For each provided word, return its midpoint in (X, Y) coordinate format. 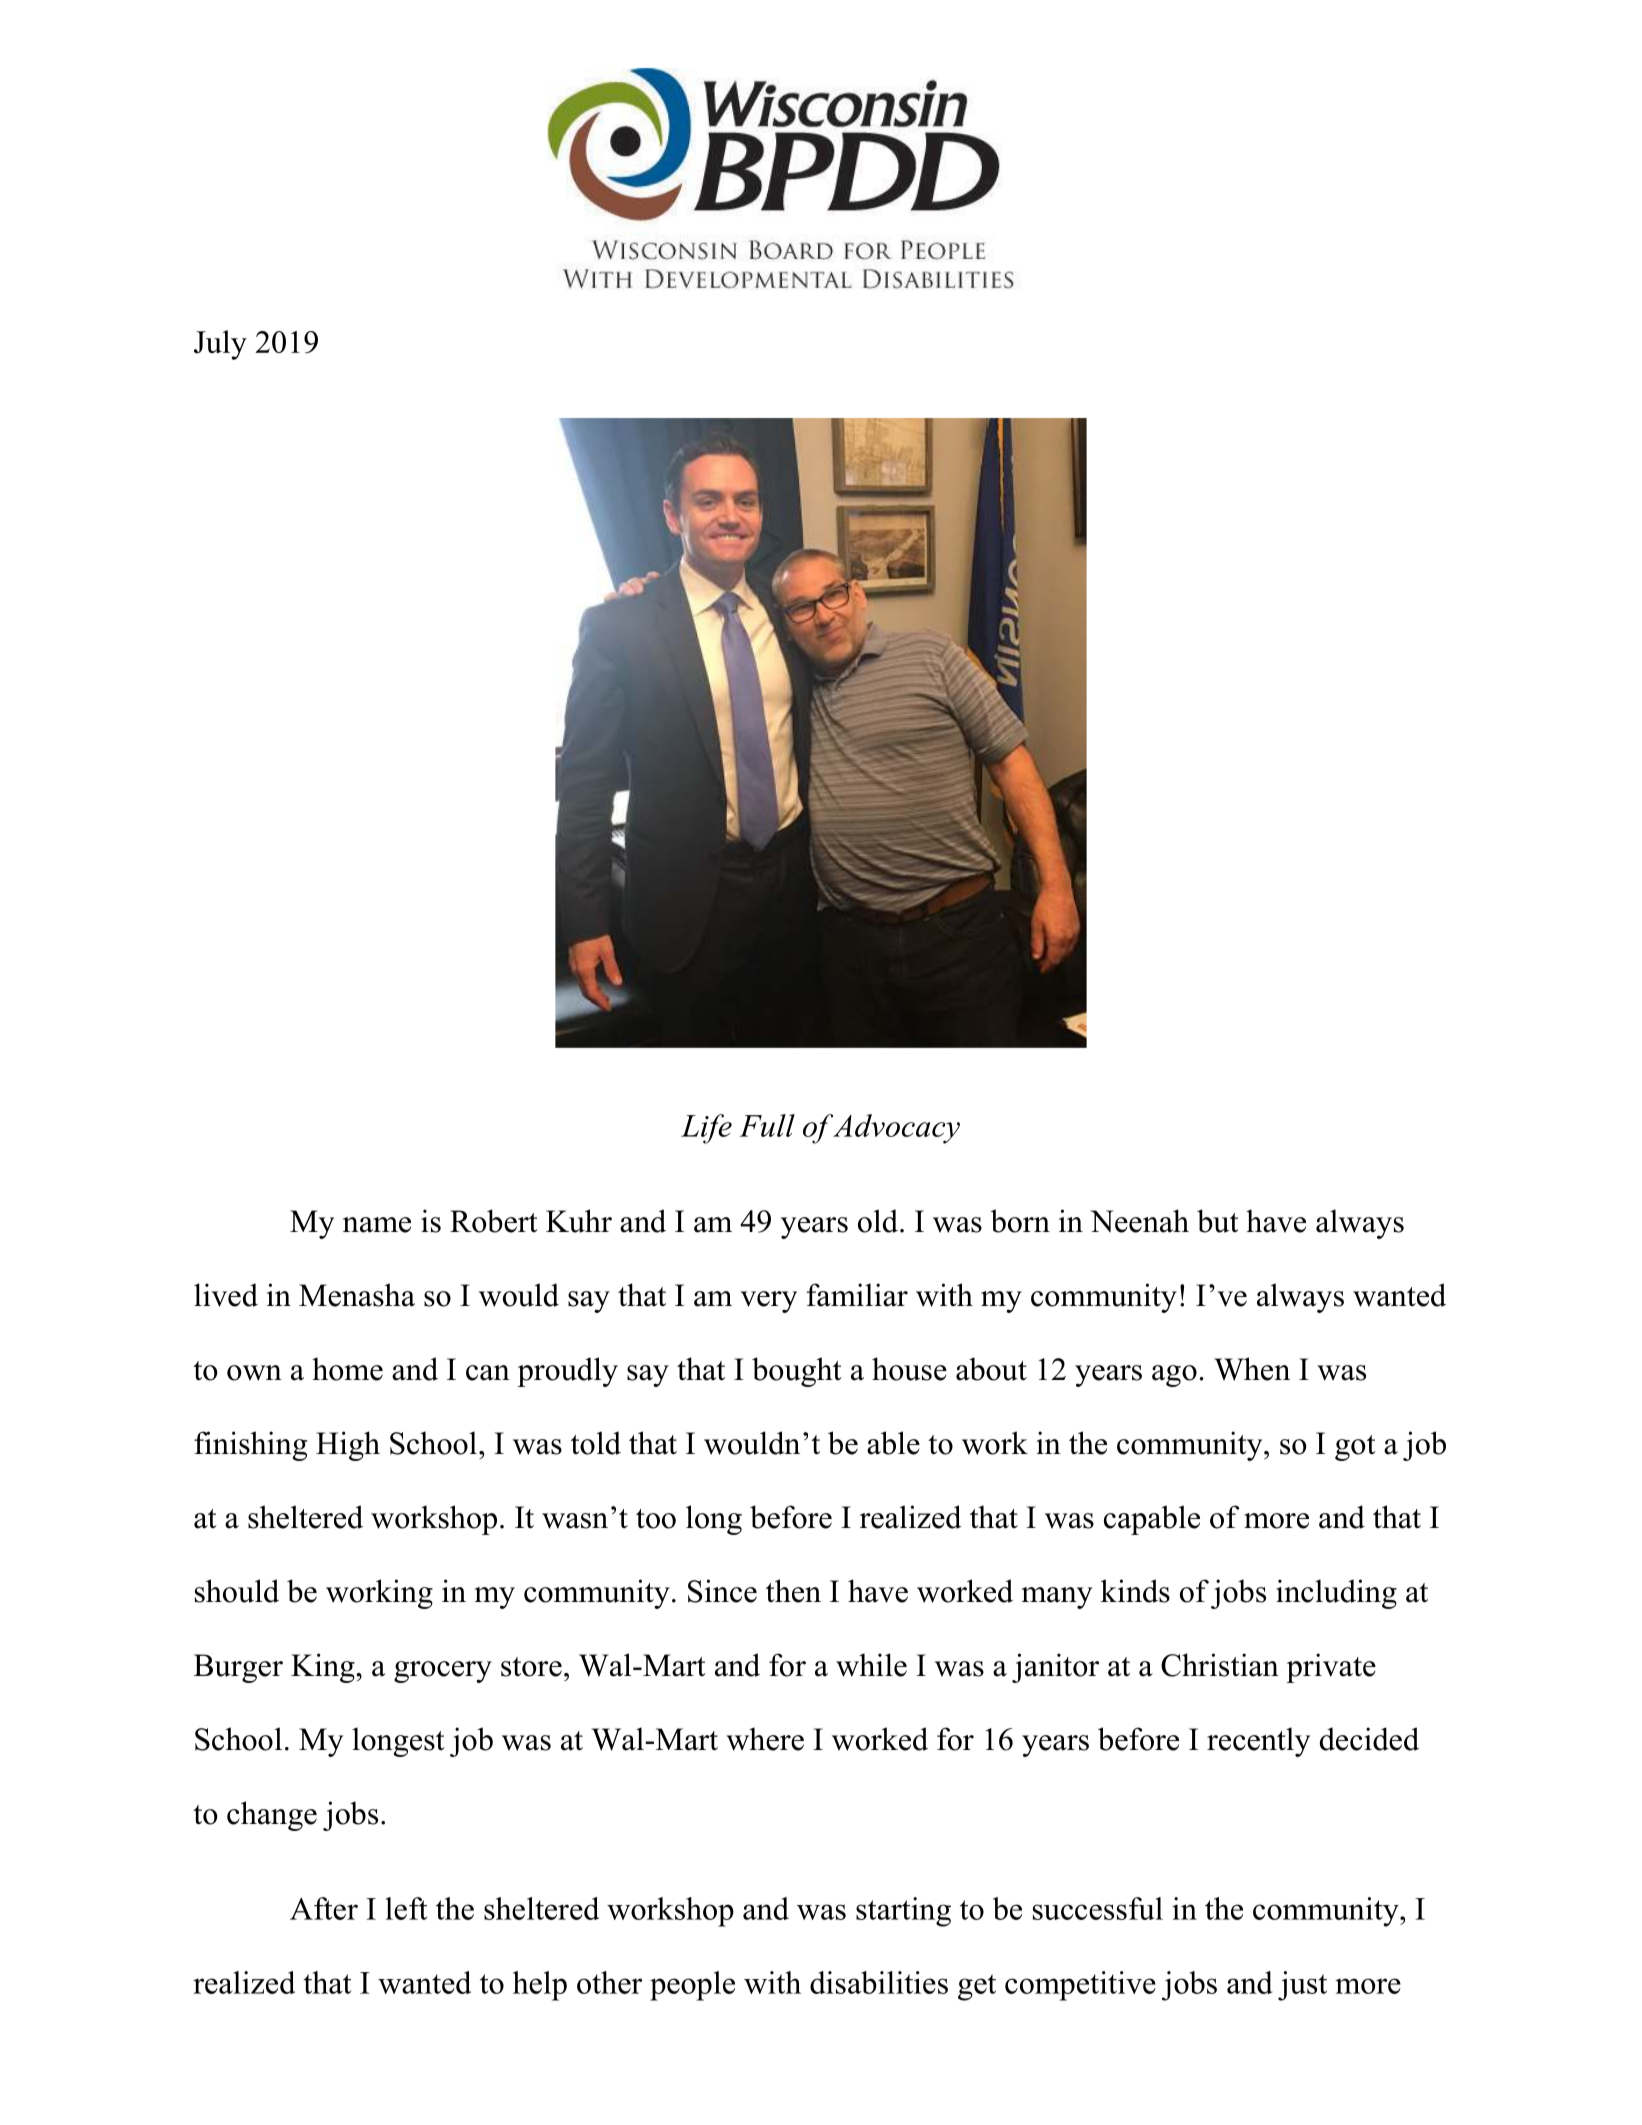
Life (706, 1129)
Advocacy (896, 1129)
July (220, 345)
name (377, 1225)
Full (767, 1125)
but (1217, 1221)
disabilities (879, 1982)
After (324, 1908)
